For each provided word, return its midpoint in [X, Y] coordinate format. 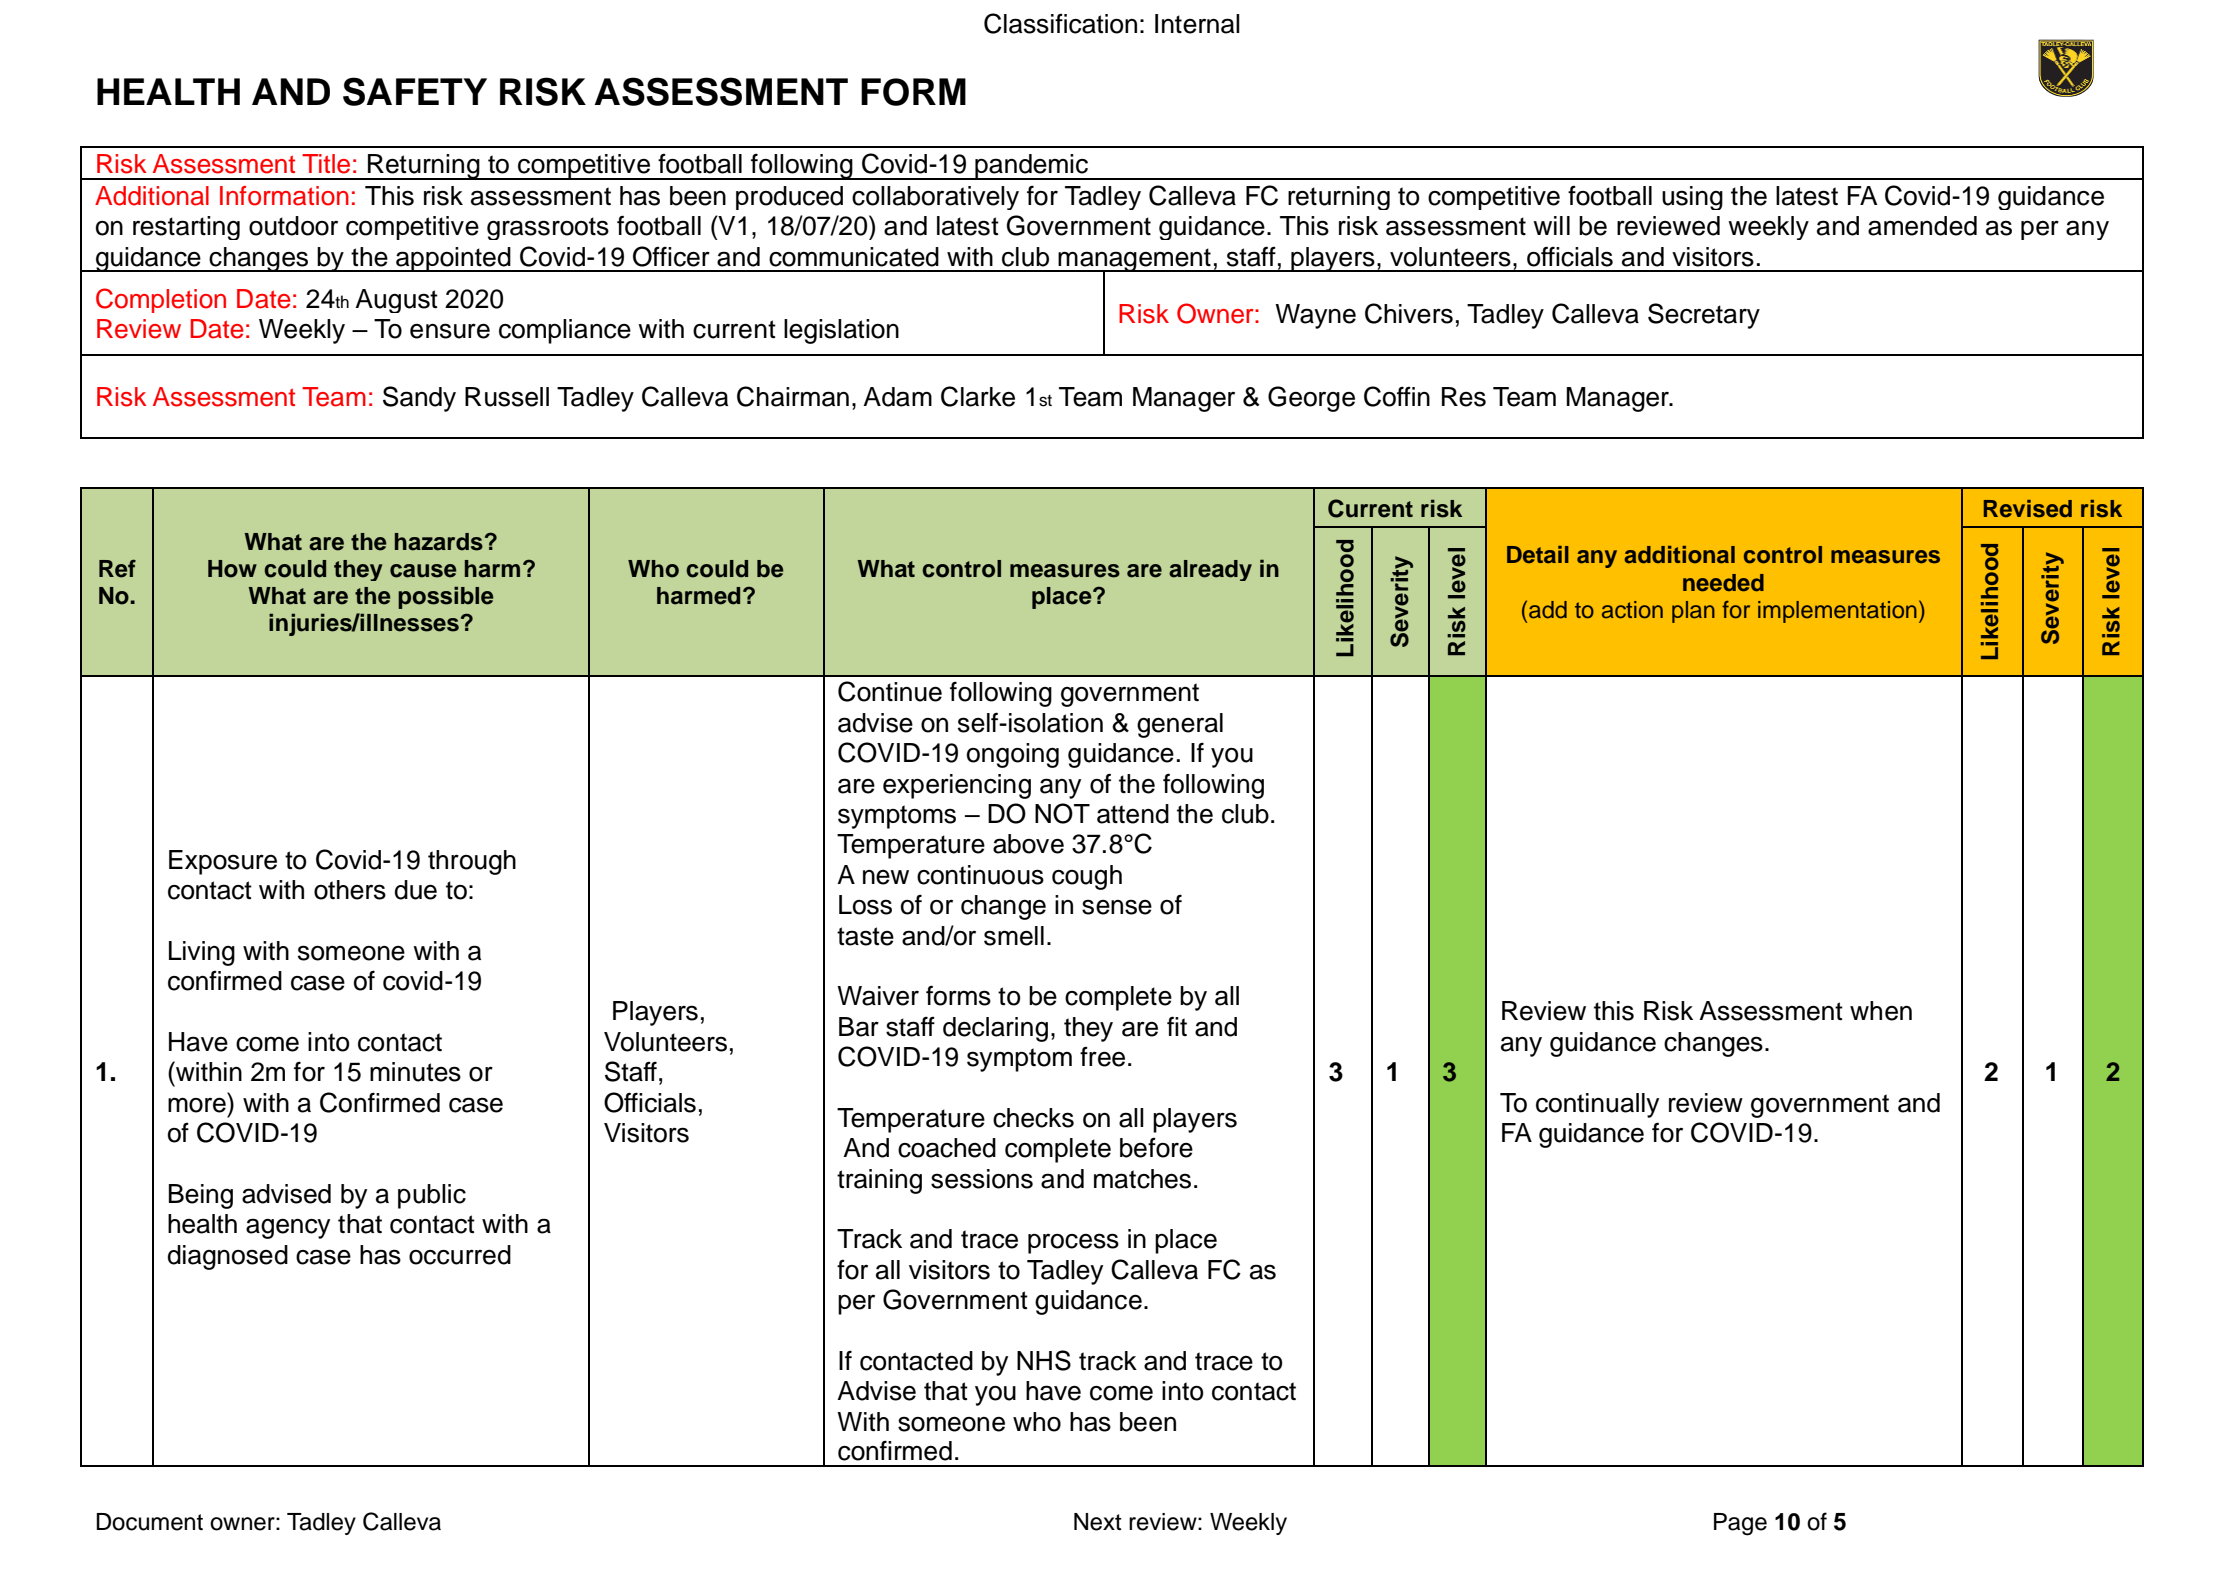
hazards [439, 542]
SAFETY [415, 91]
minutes [415, 1072]
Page [1740, 1524]
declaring [995, 1029]
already [1210, 570]
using [1692, 198]
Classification [1060, 23]
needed [1723, 583]
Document [149, 1522]
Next [1098, 1522]
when [1881, 1011]
